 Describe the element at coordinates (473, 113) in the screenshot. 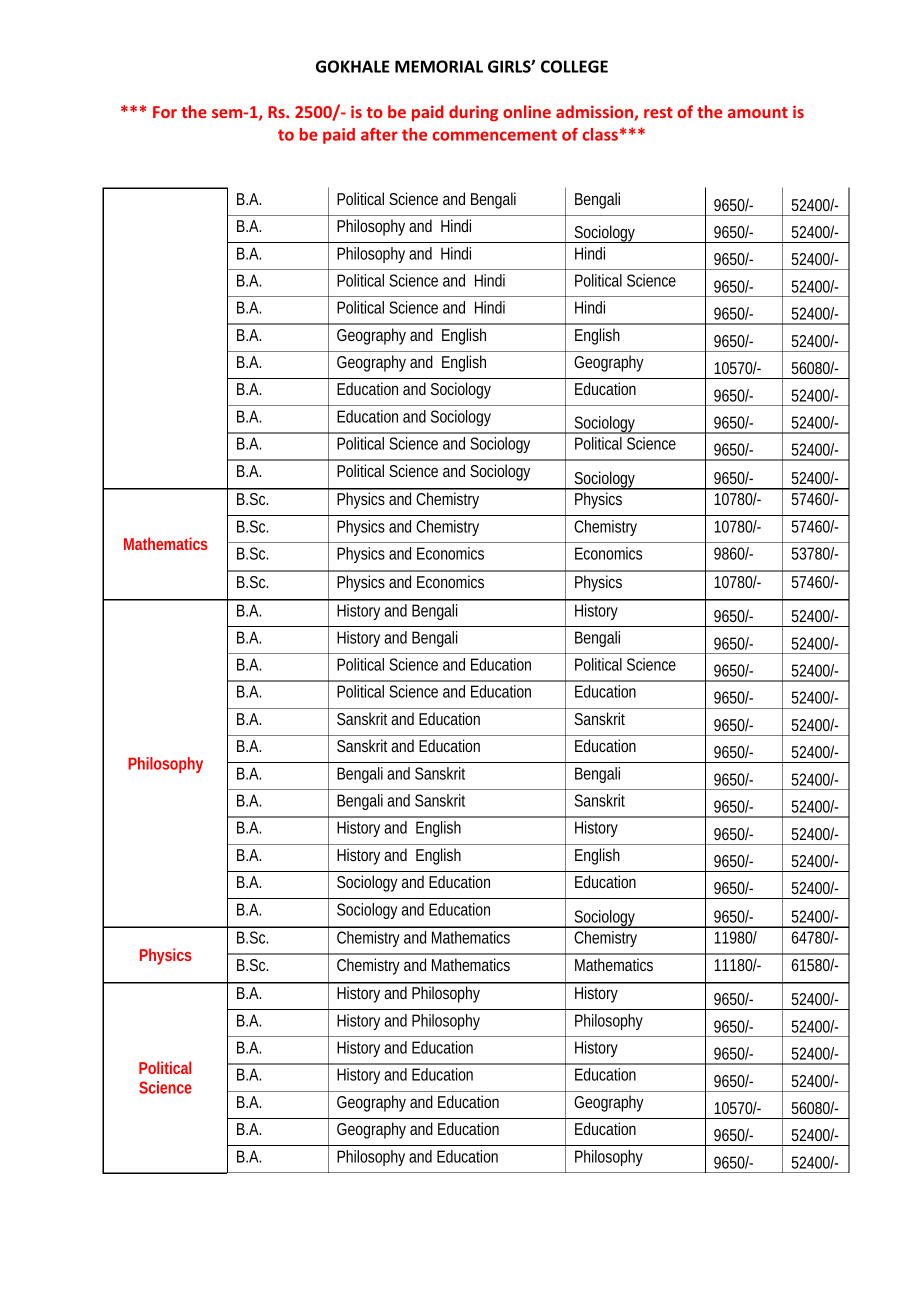

I see `during` at that location.
